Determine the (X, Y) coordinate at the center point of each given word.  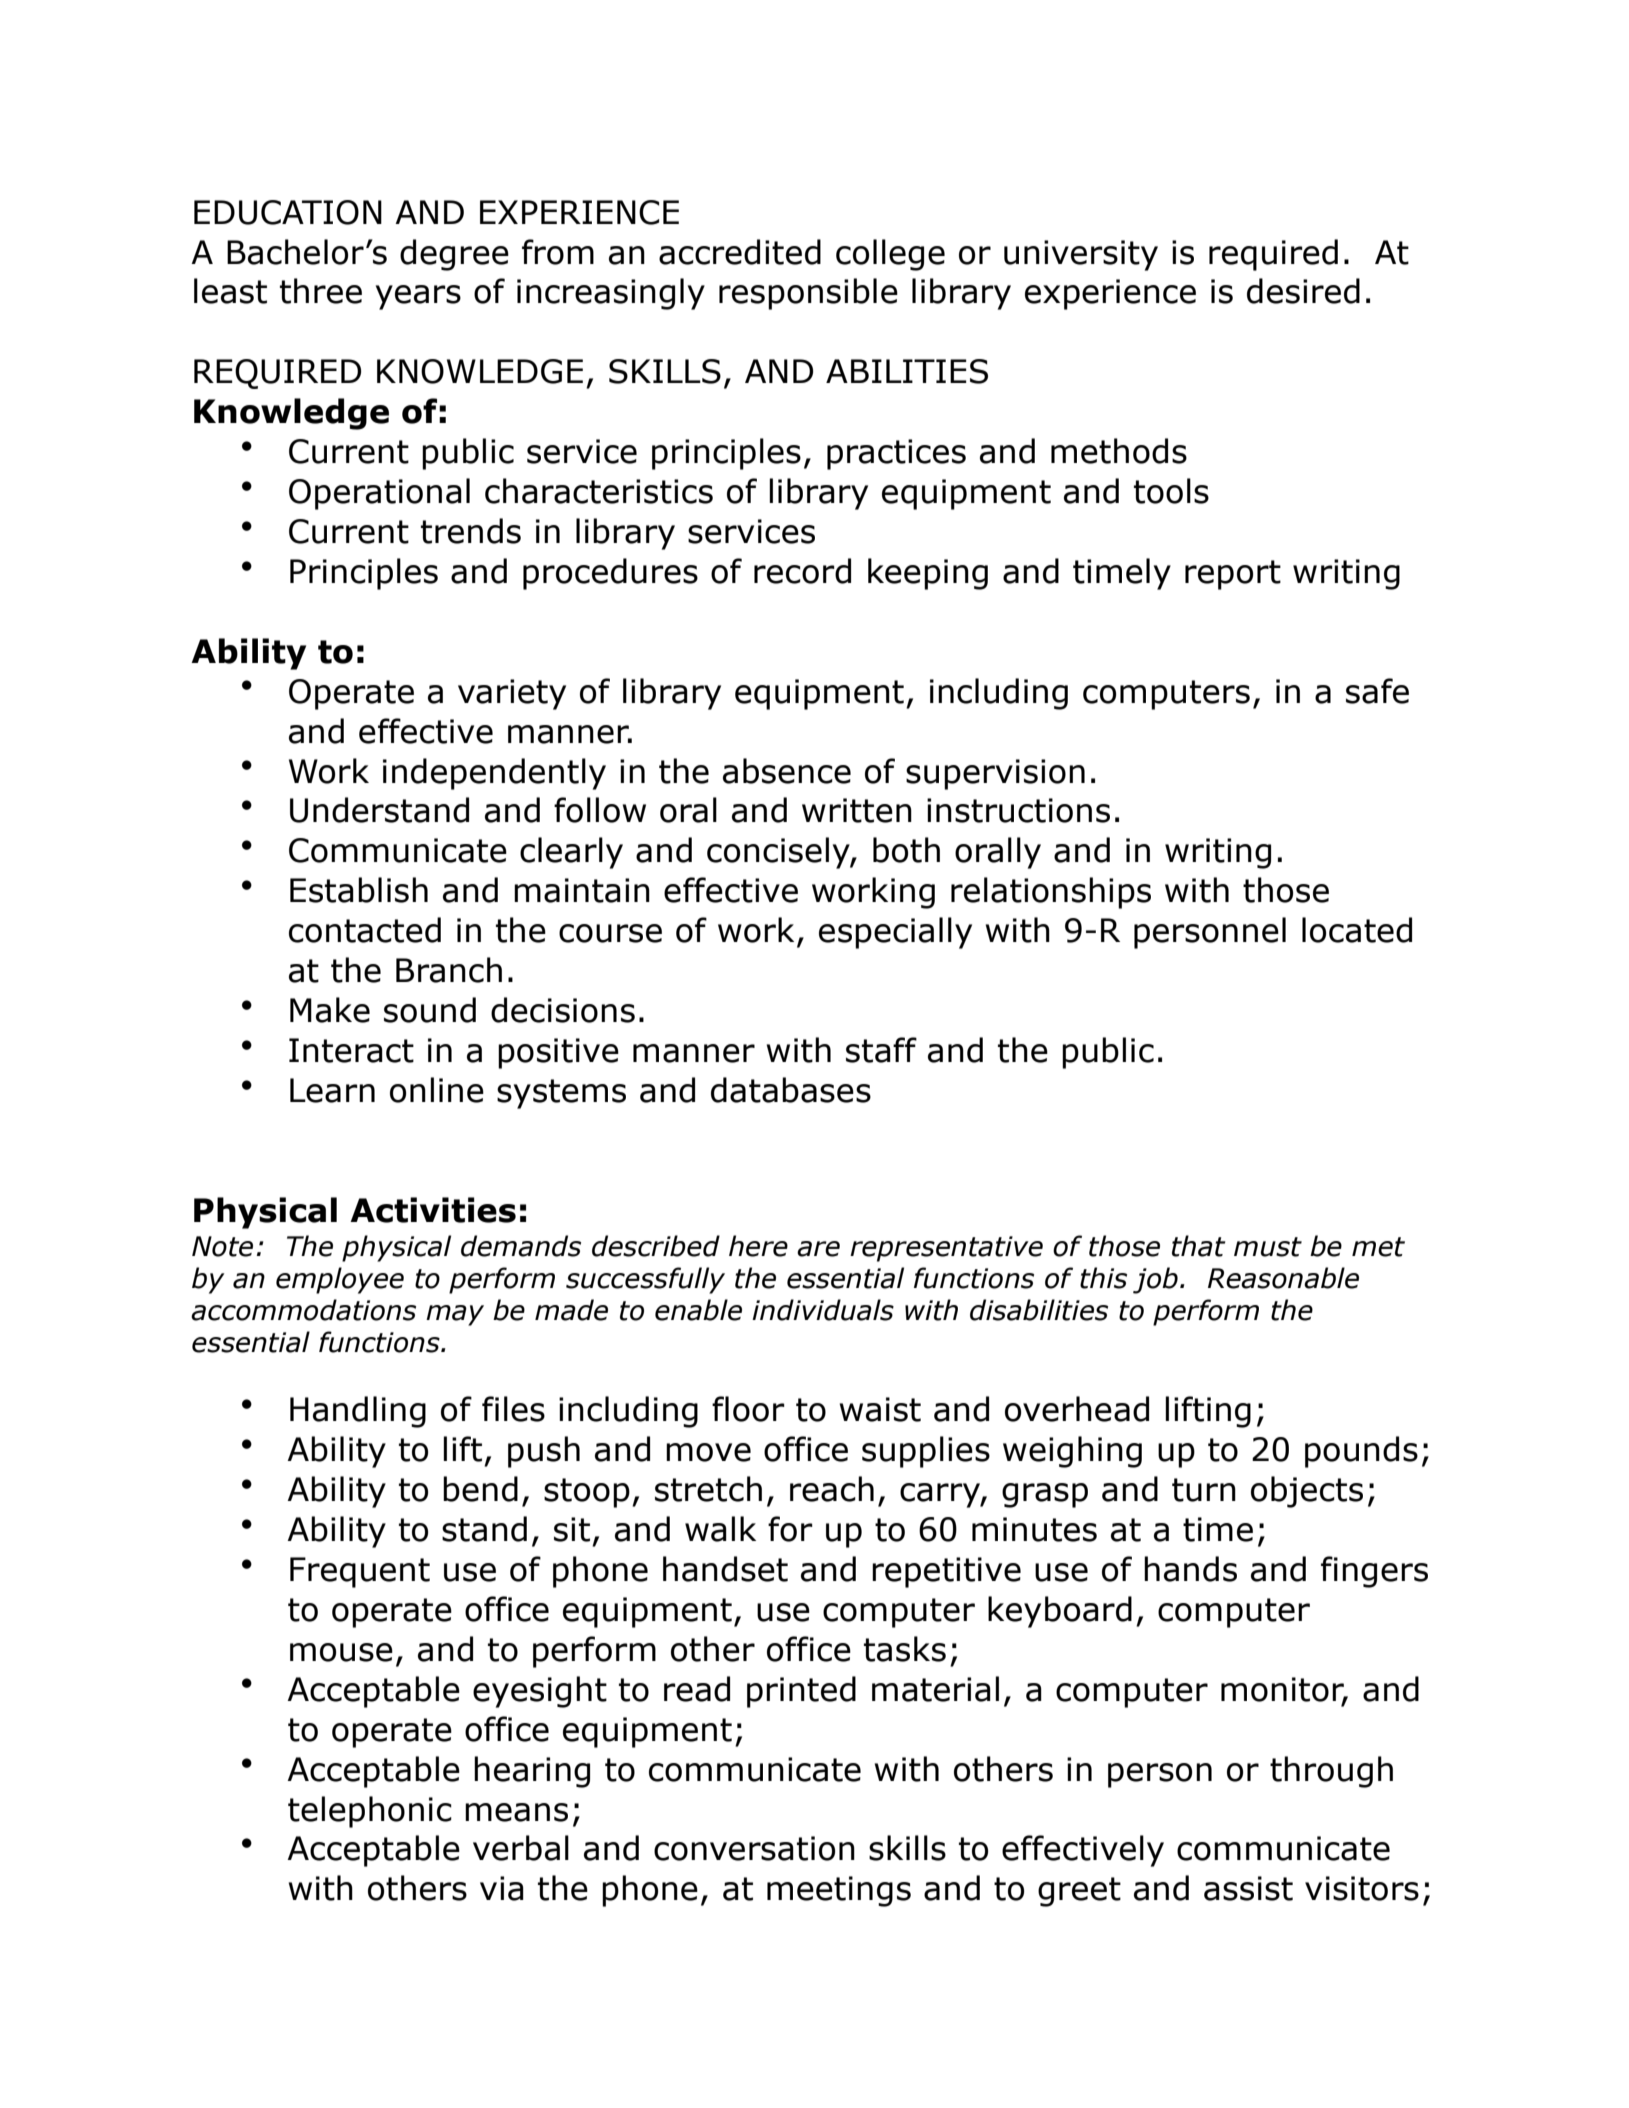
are (818, 1249)
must (1268, 1247)
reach (832, 1489)
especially (895, 933)
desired (1303, 291)
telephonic (370, 1812)
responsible (808, 294)
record (802, 571)
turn (1204, 1490)
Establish (359, 890)
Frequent (360, 1572)
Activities (433, 1210)
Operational (379, 494)
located (1357, 930)
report (1233, 575)
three (321, 291)
